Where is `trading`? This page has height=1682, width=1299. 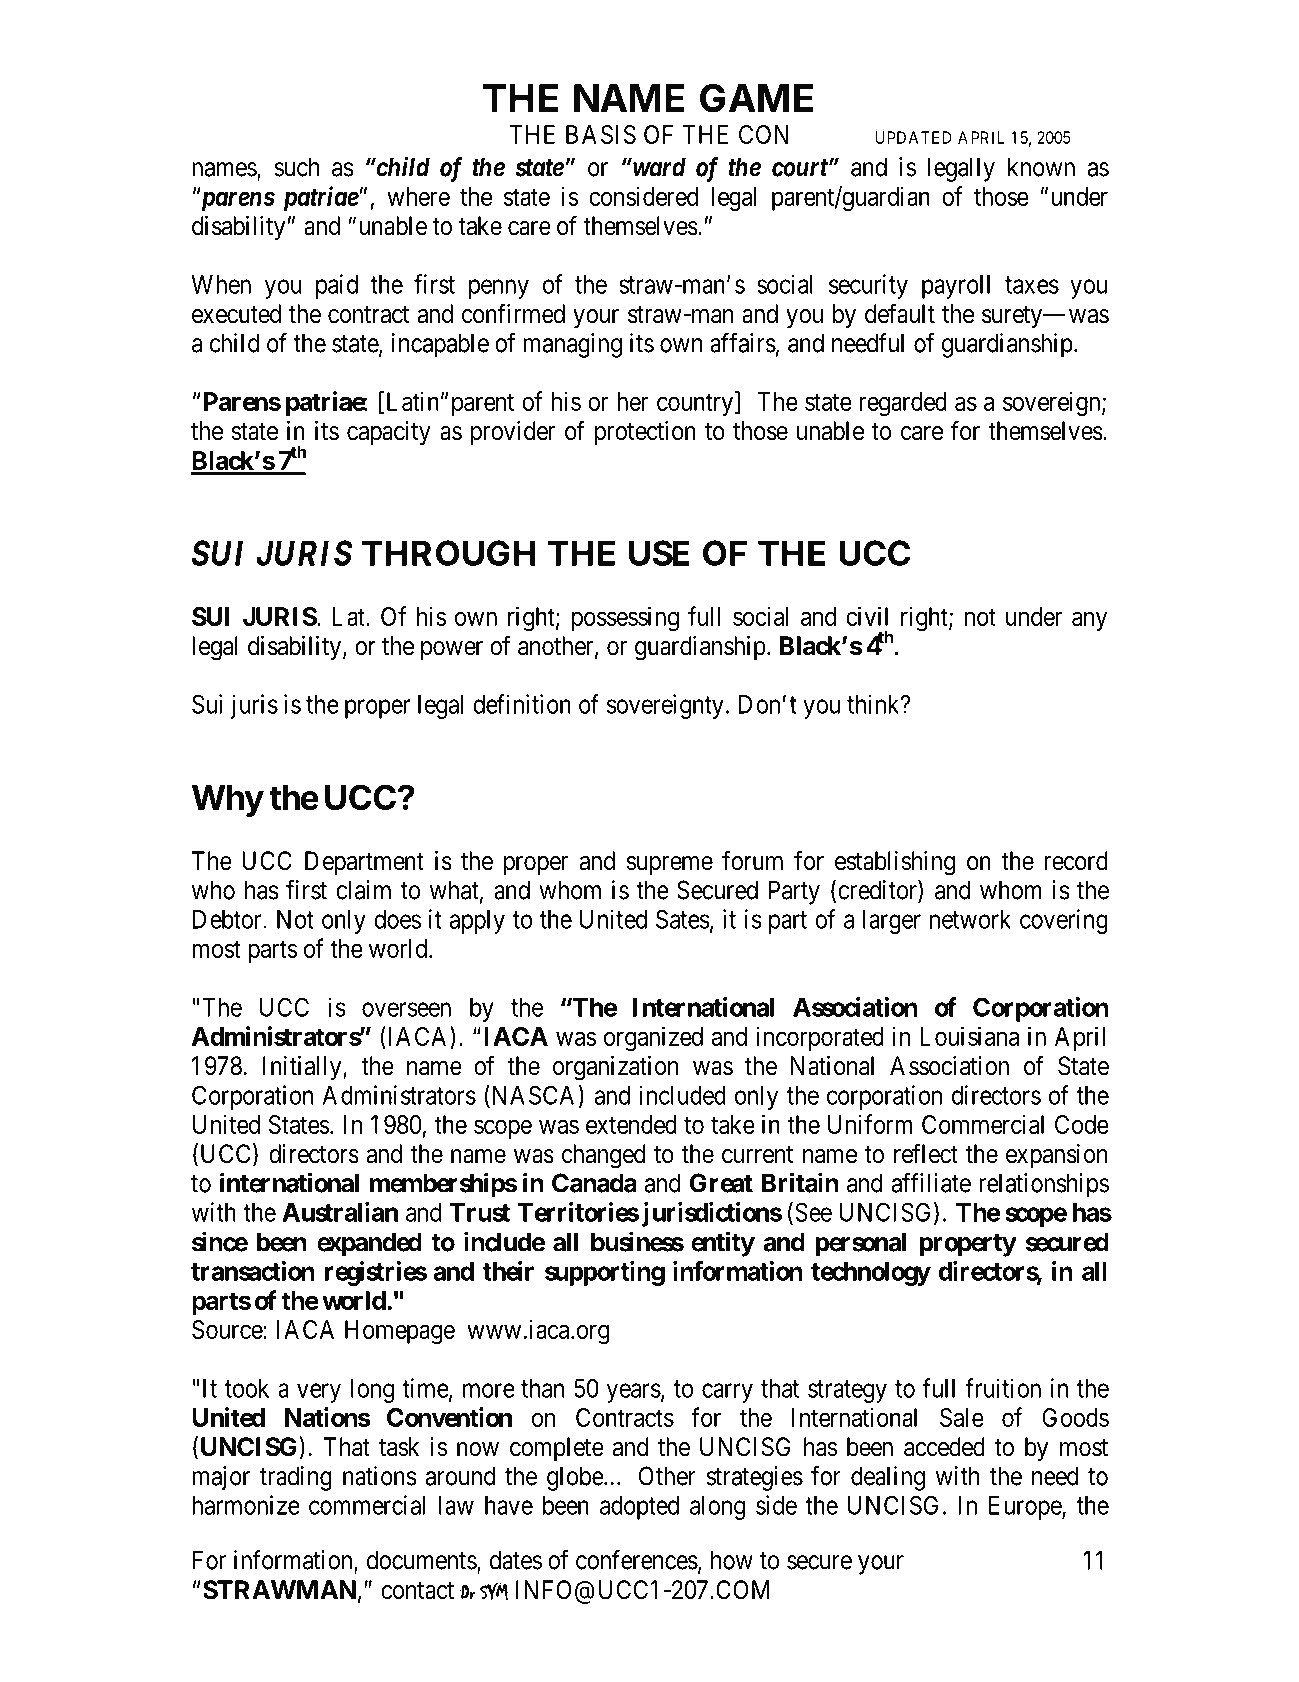 trading is located at coordinates (296, 1478).
